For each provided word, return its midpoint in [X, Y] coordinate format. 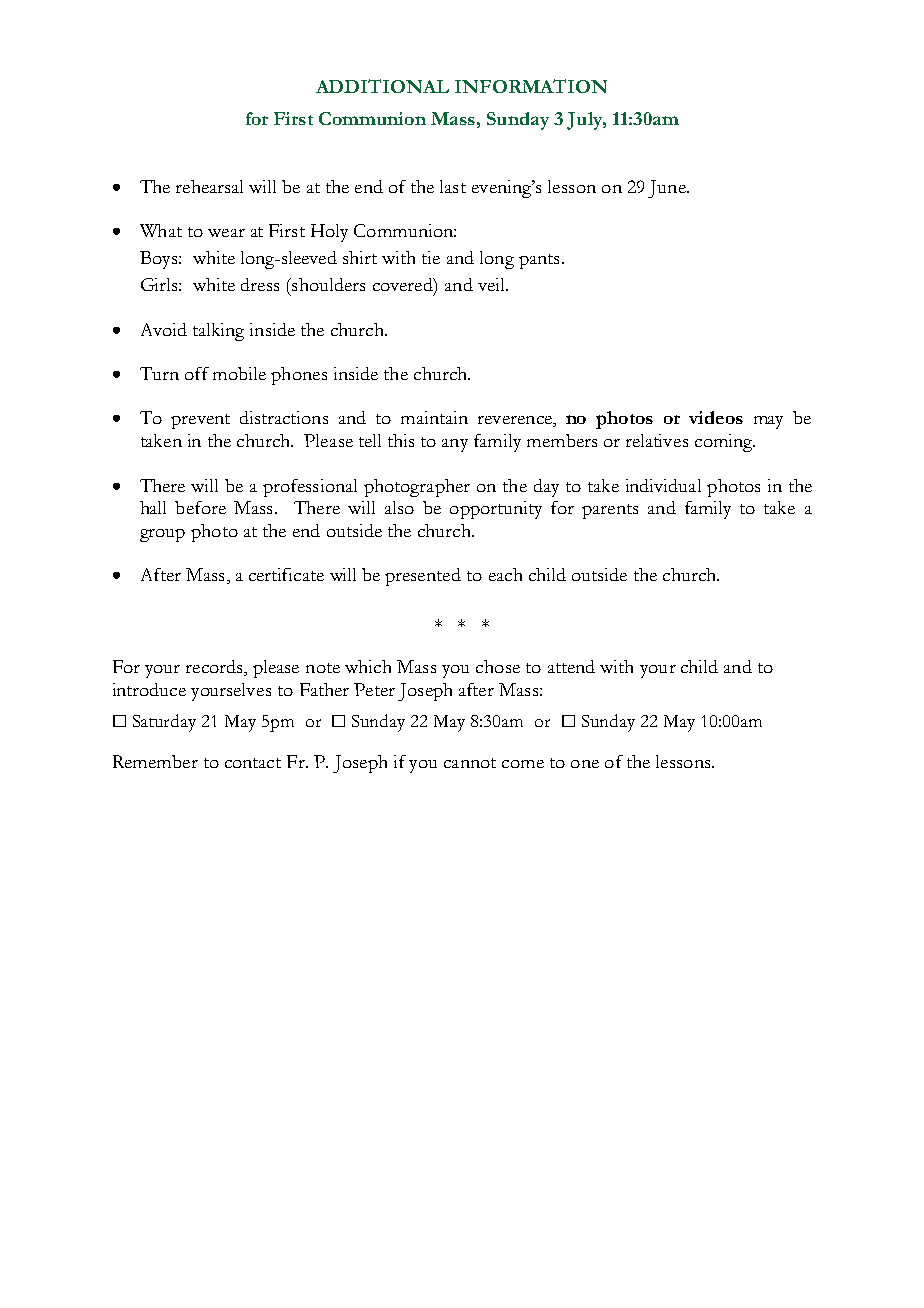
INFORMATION [531, 86]
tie [431, 257]
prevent [200, 421]
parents [610, 511]
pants [539, 261]
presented [423, 577]
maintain [434, 417]
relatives [657, 440]
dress [260, 284]
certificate [286, 574]
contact [253, 763]
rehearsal [209, 186]
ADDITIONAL [382, 86]
